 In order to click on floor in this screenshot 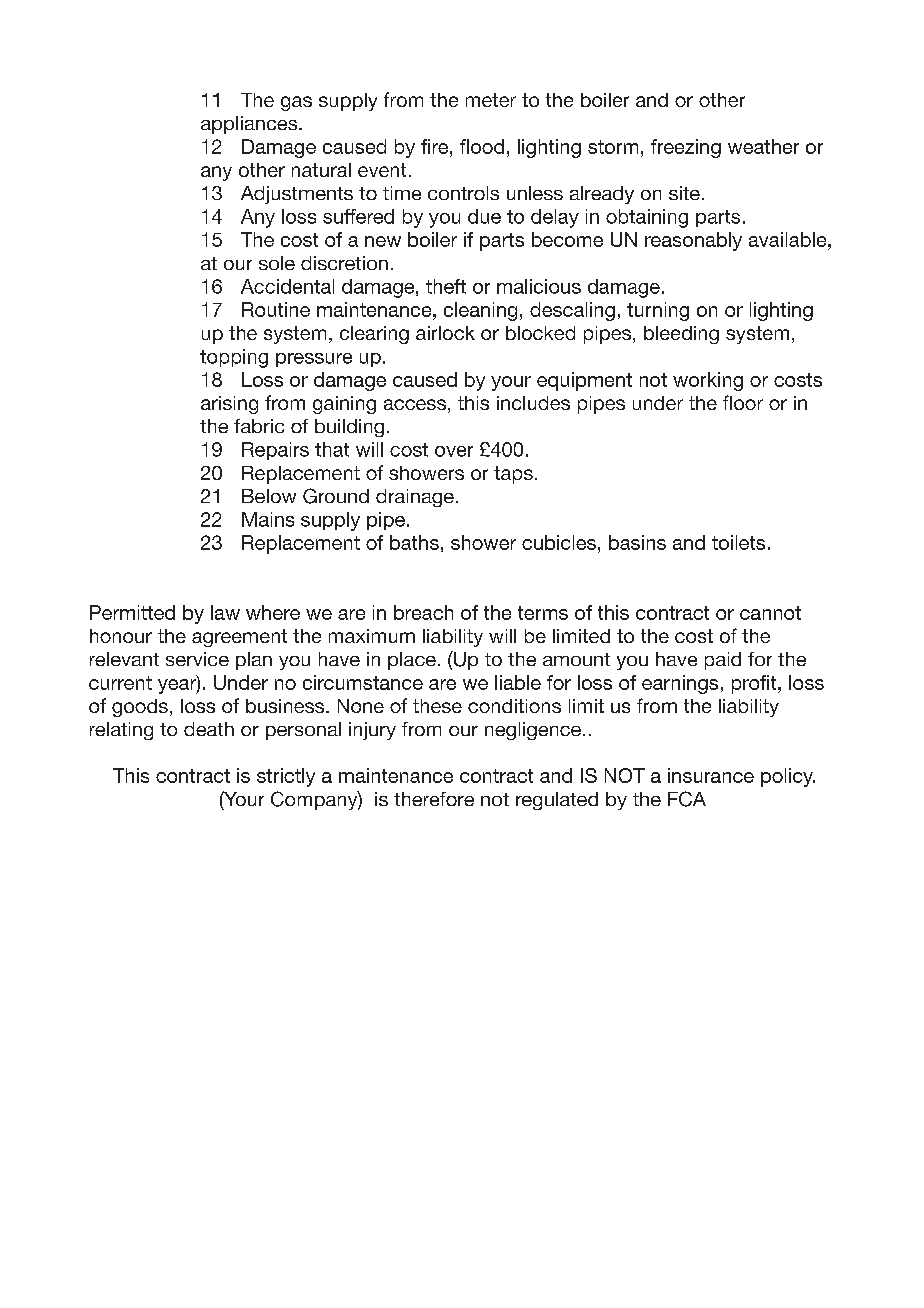, I will do `click(743, 402)`.
